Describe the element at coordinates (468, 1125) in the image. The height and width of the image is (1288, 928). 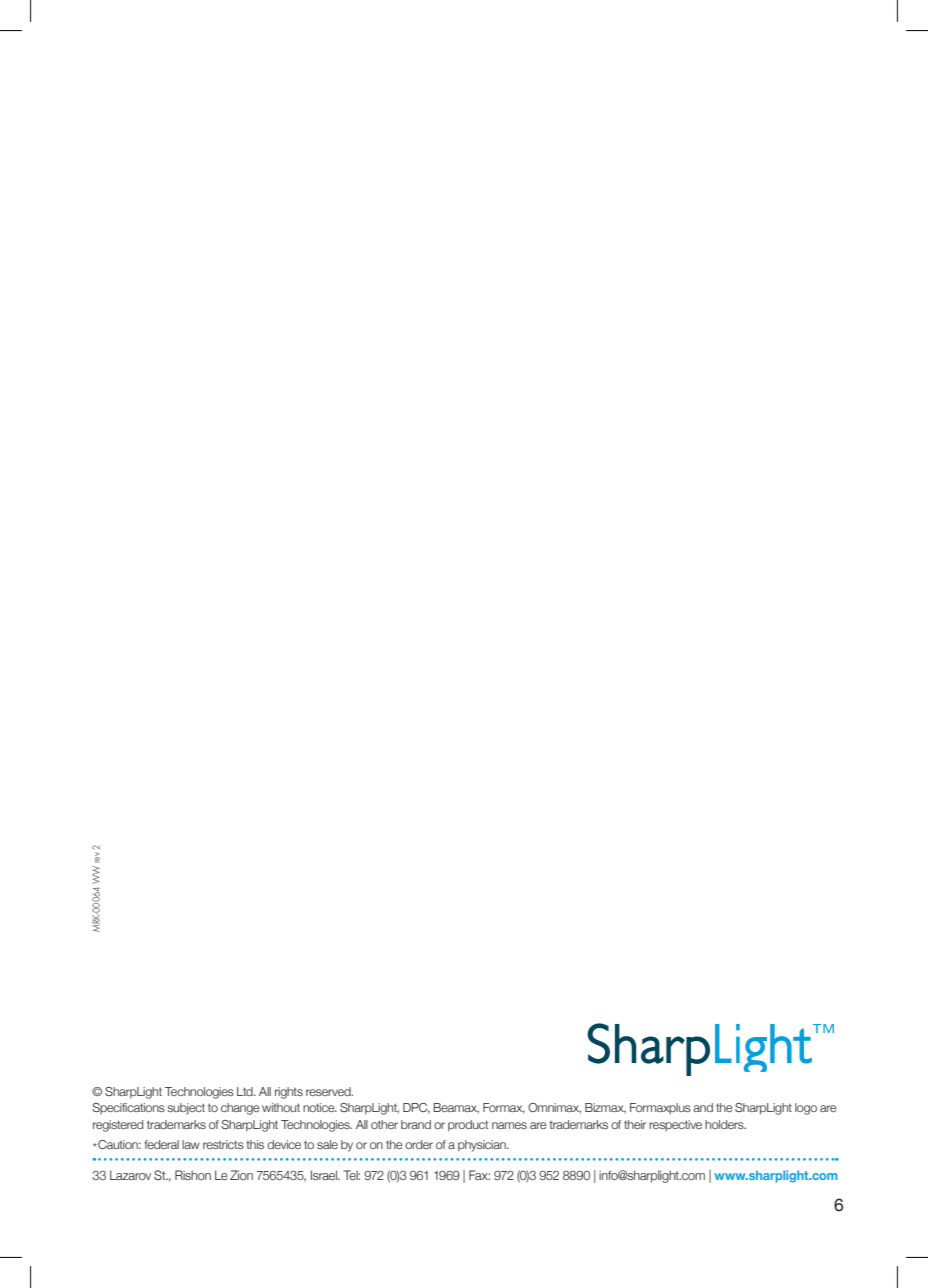
I see `product` at that location.
